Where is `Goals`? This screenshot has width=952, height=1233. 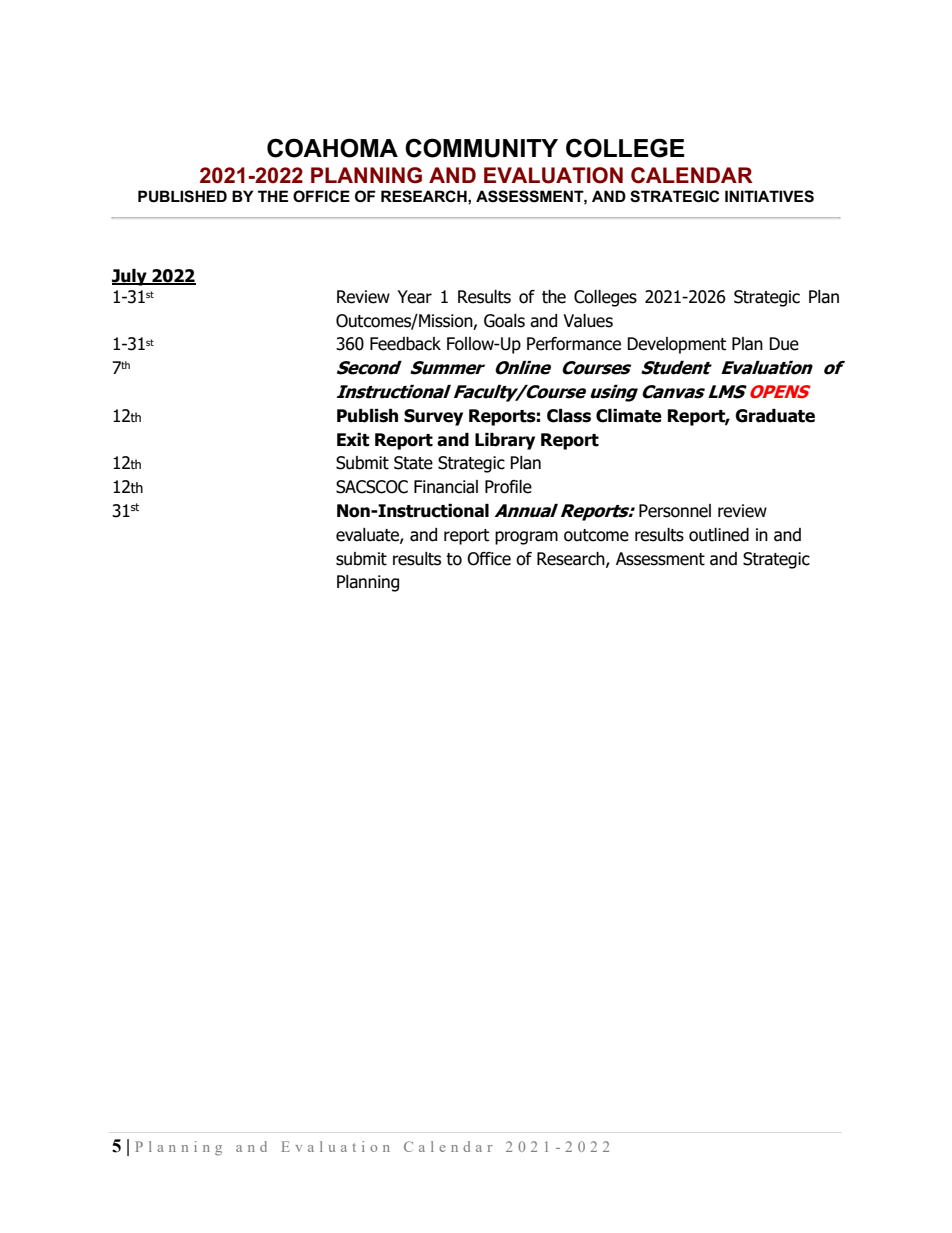
Goals is located at coordinates (504, 321).
